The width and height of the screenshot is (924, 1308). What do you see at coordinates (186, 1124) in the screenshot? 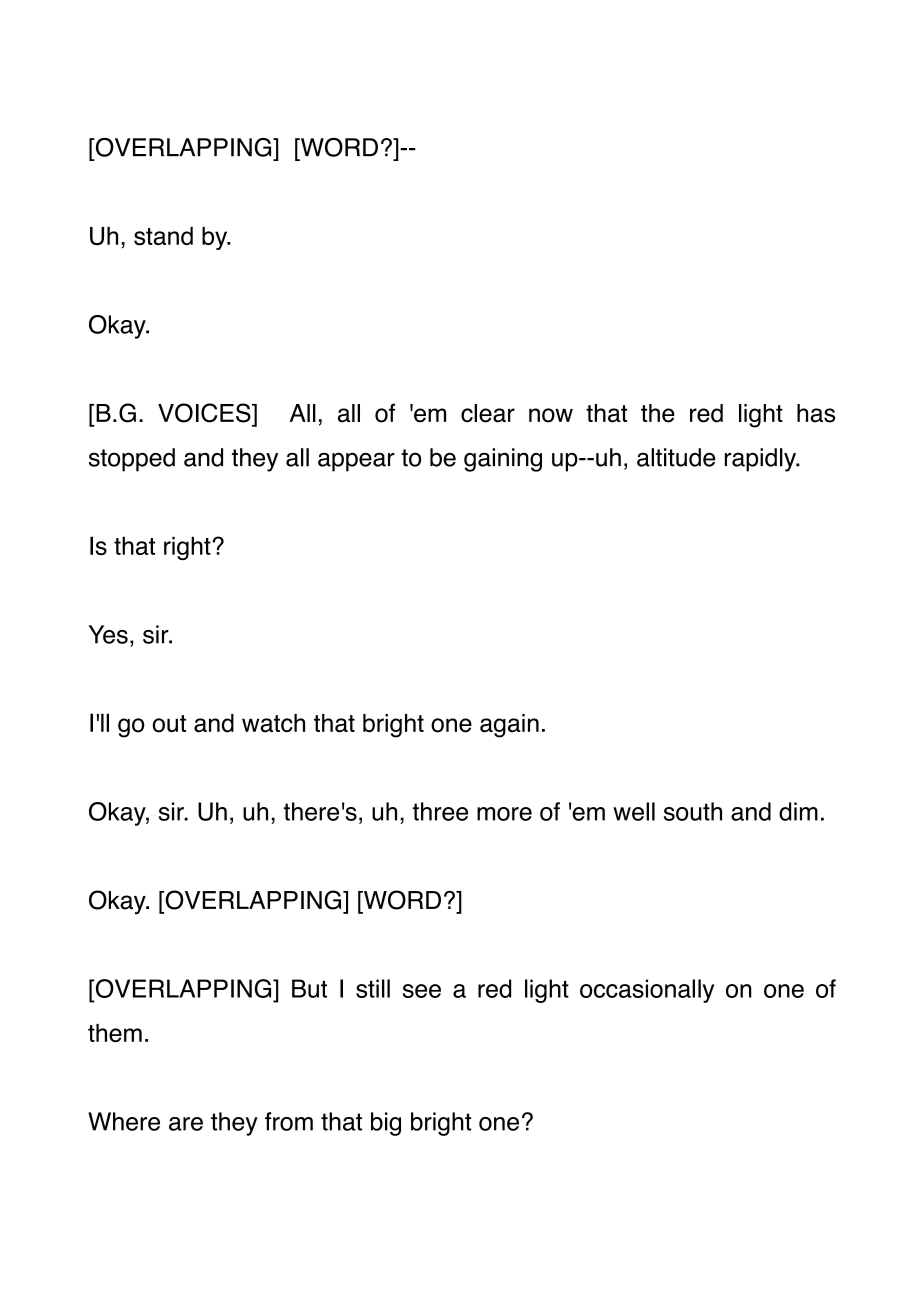
I see `are` at bounding box center [186, 1124].
